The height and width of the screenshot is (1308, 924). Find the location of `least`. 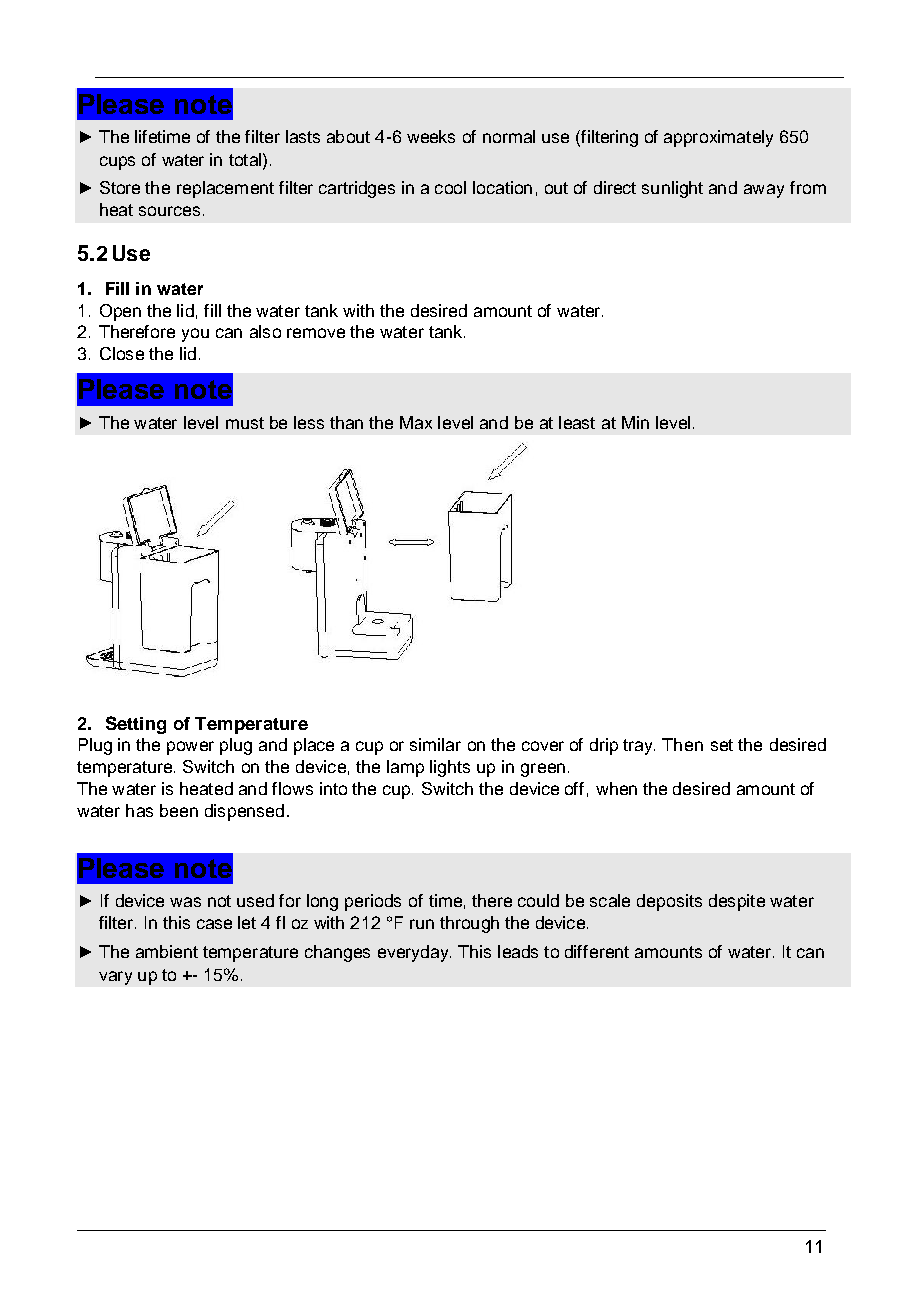

least is located at coordinates (577, 422).
